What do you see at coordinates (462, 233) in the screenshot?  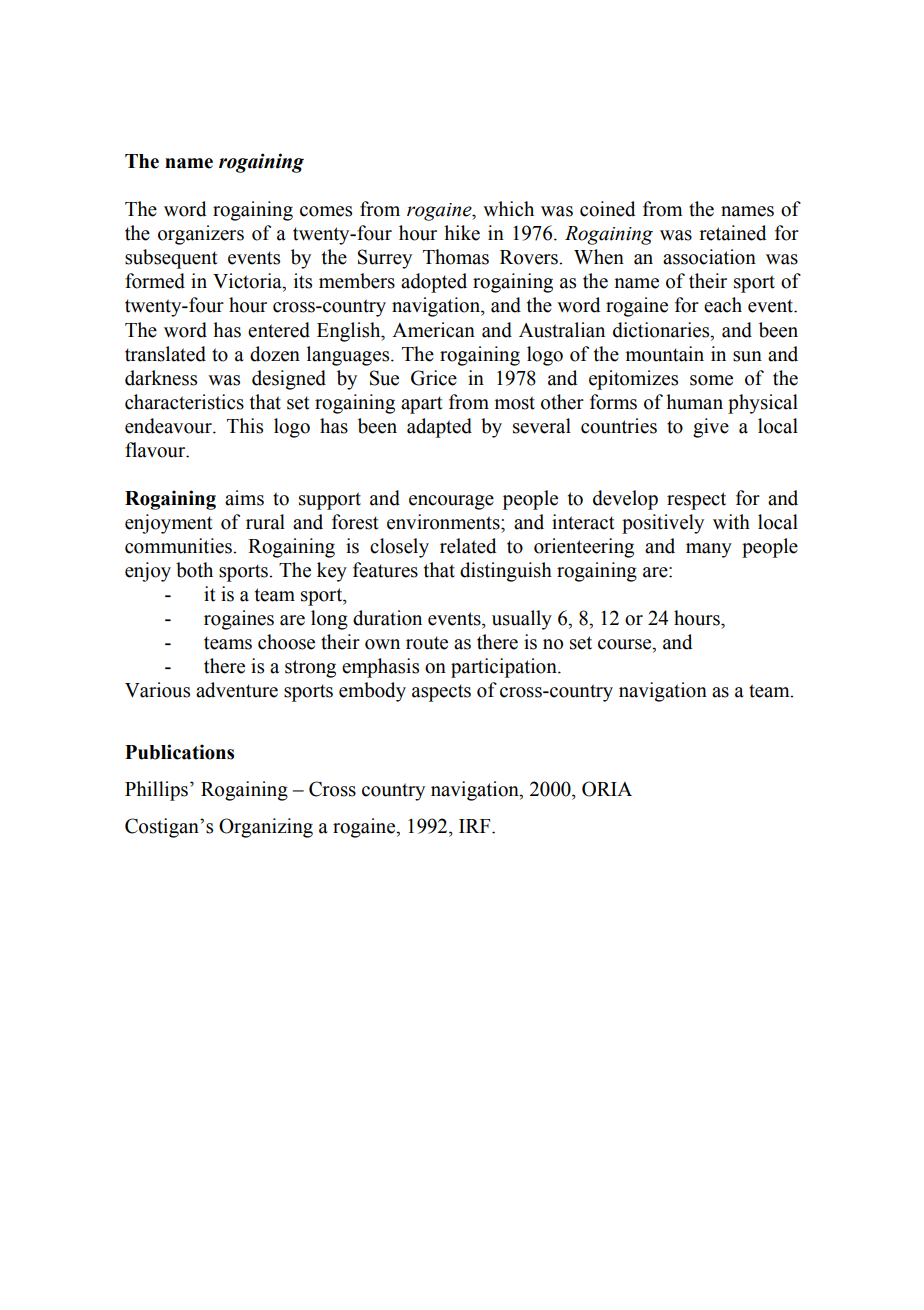 I see `hike` at bounding box center [462, 233].
